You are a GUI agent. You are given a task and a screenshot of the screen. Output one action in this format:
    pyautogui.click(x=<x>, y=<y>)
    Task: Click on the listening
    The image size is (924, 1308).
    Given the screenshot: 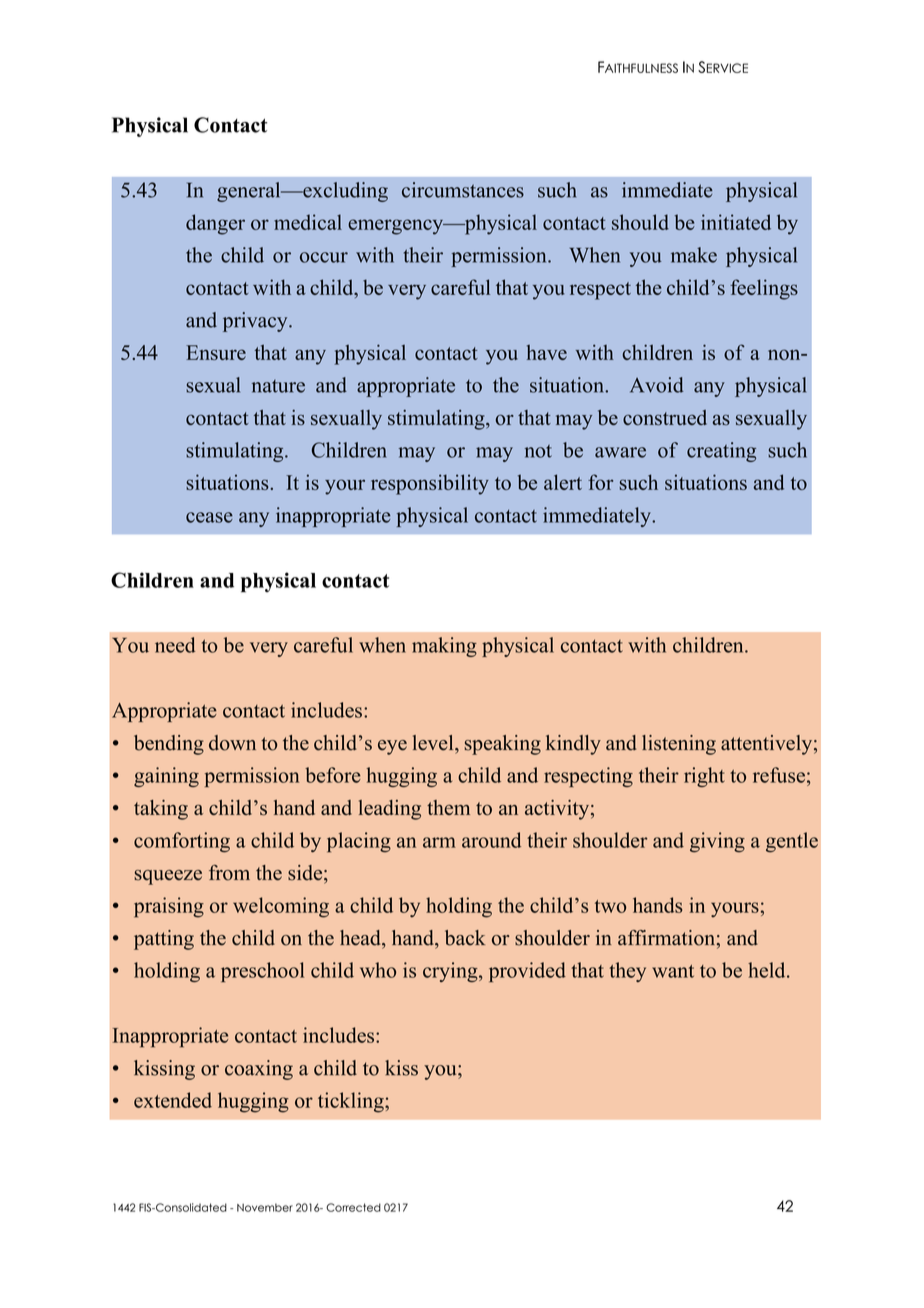 What is the action you would take?
    pyautogui.click(x=679, y=745)
